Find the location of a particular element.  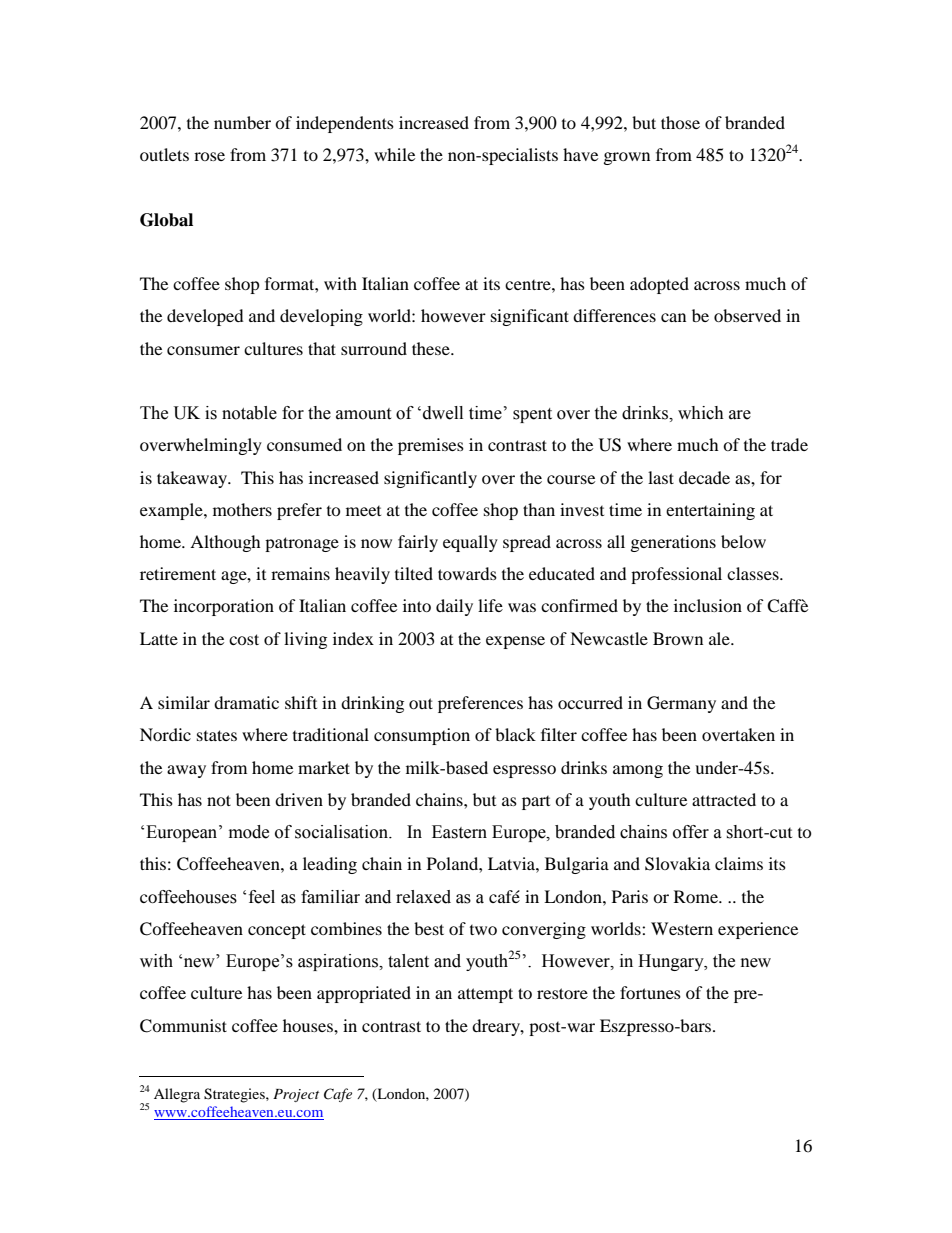

those is located at coordinates (680, 122).
